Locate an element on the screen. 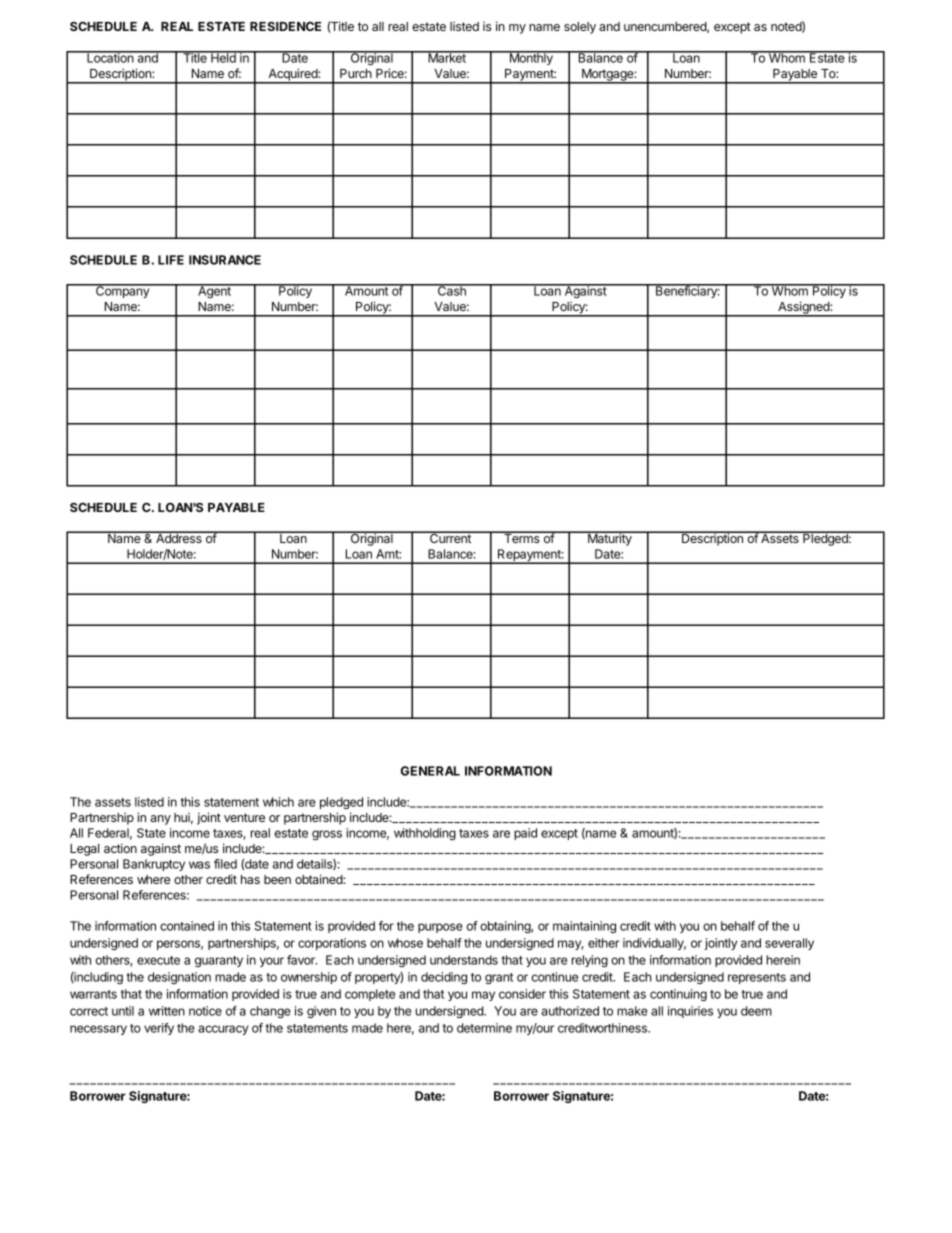 This screenshot has width=952, height=1233. Held is located at coordinates (223, 57).
